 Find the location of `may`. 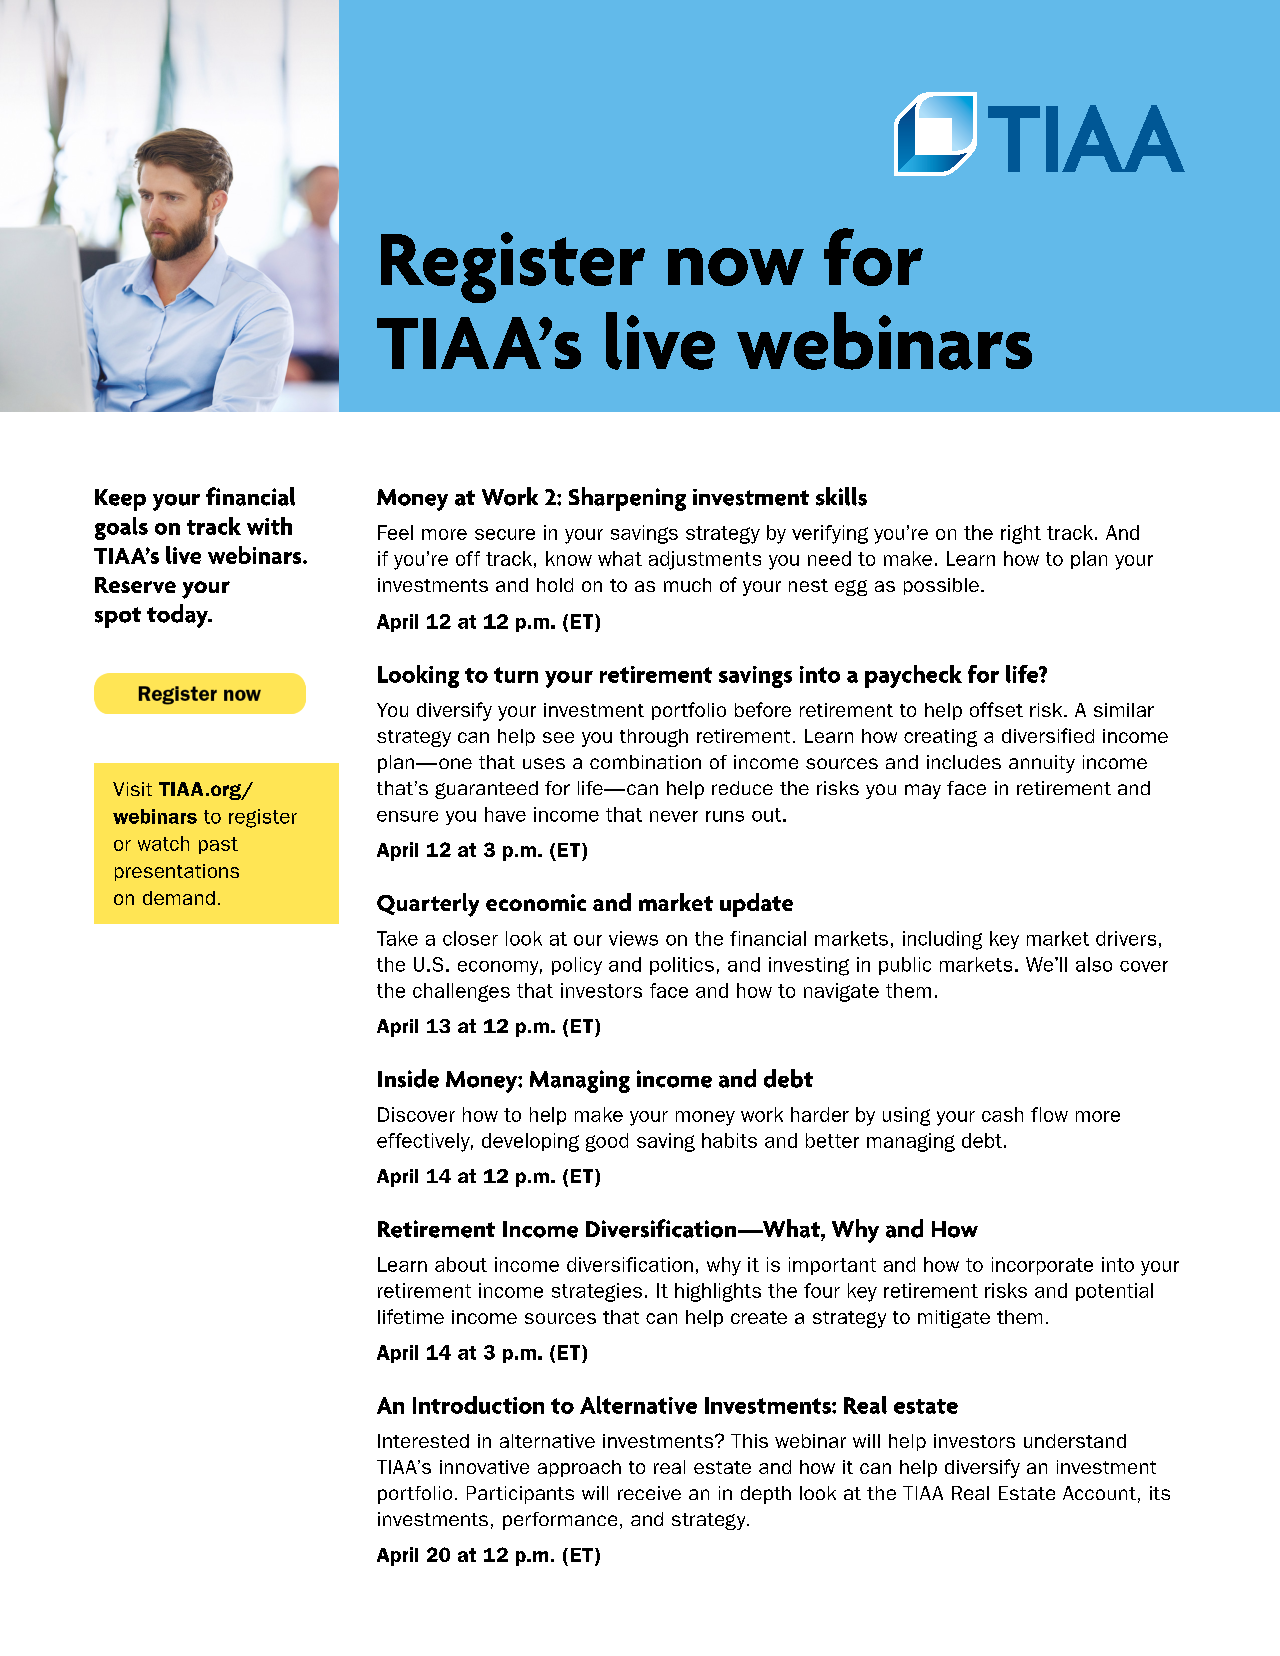

may is located at coordinates (923, 791).
